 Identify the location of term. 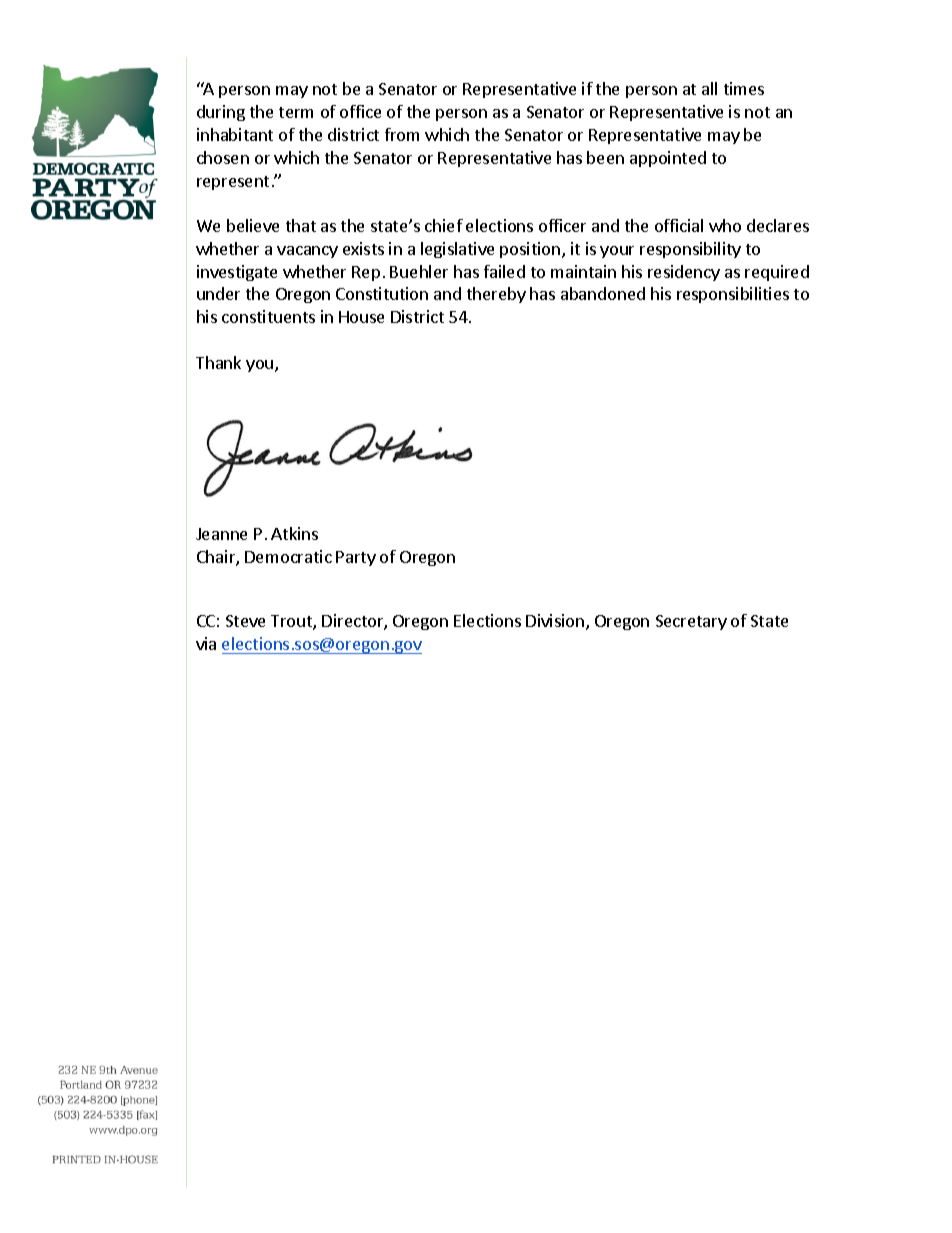
(296, 112).
